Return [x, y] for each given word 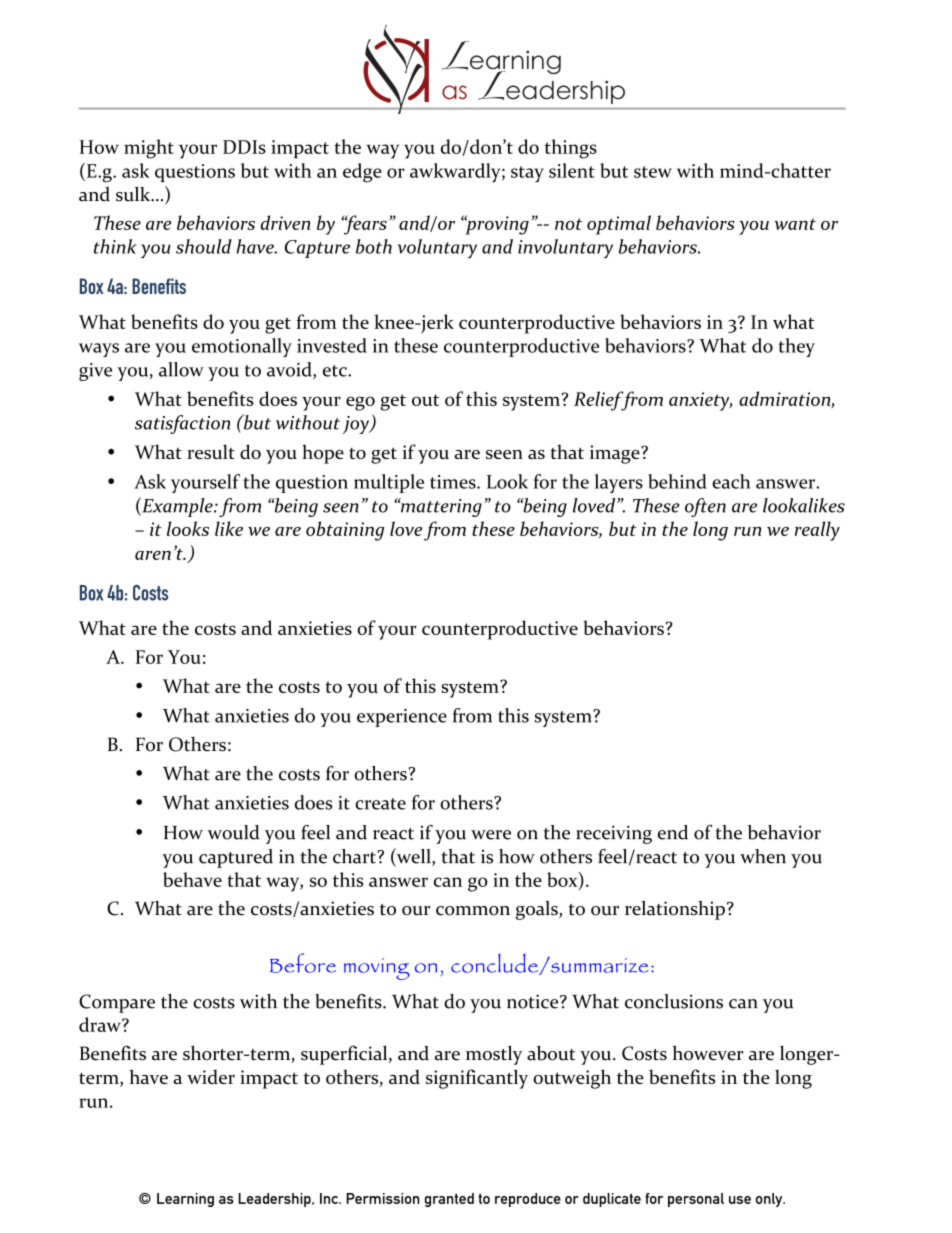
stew [653, 172]
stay [527, 174]
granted [449, 1200]
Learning [185, 1200]
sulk [134, 194]
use [740, 1200]
